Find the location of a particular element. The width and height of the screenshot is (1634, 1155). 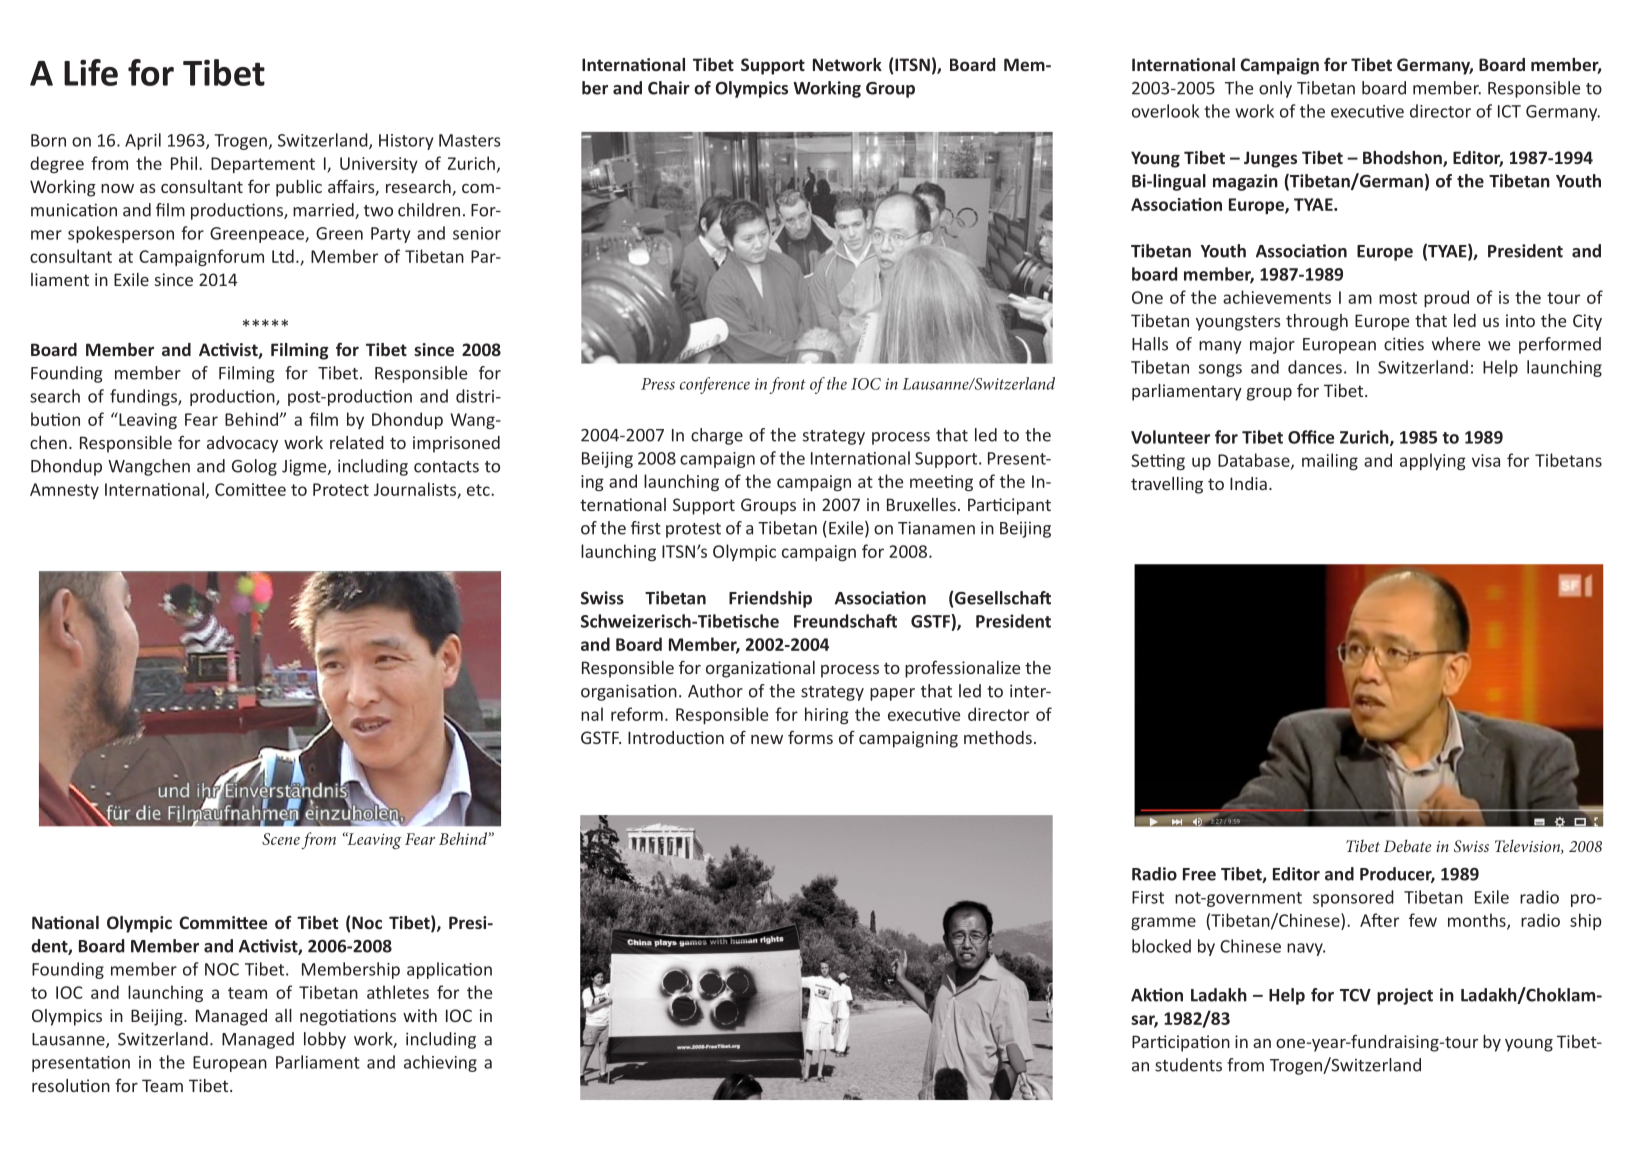

April is located at coordinates (143, 141).
